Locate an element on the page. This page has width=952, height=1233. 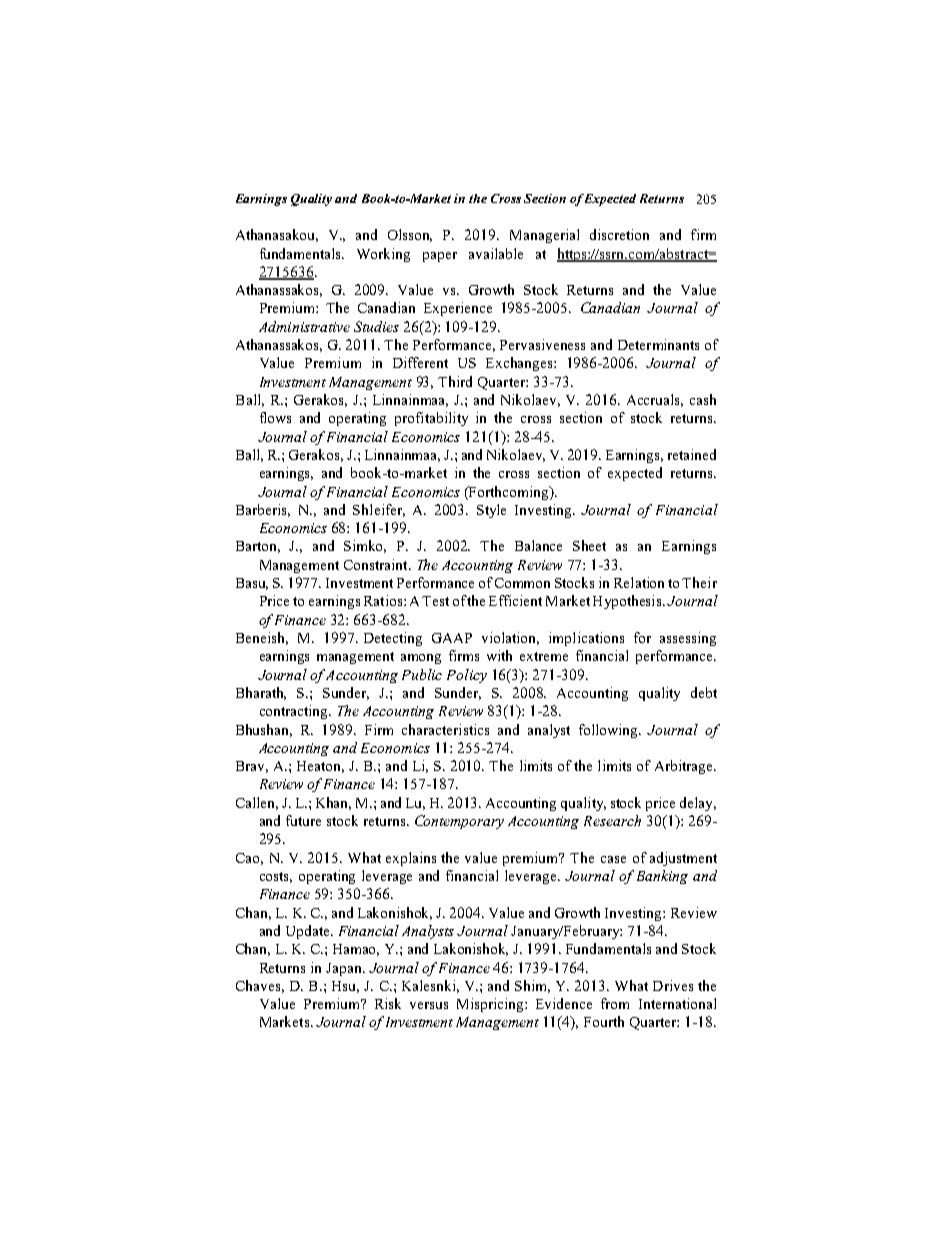
Basu is located at coordinates (252, 584).
